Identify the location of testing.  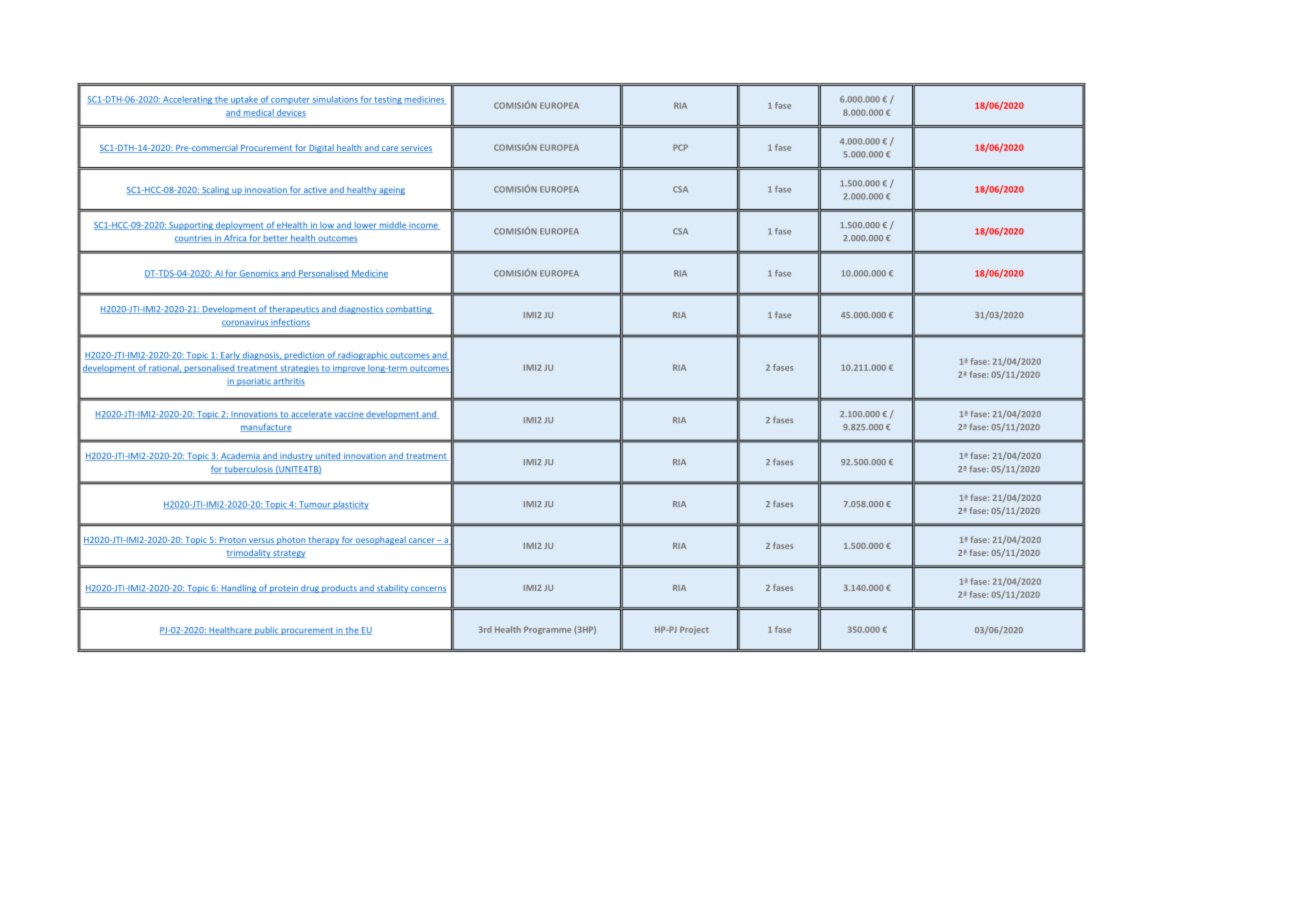
(388, 100).
